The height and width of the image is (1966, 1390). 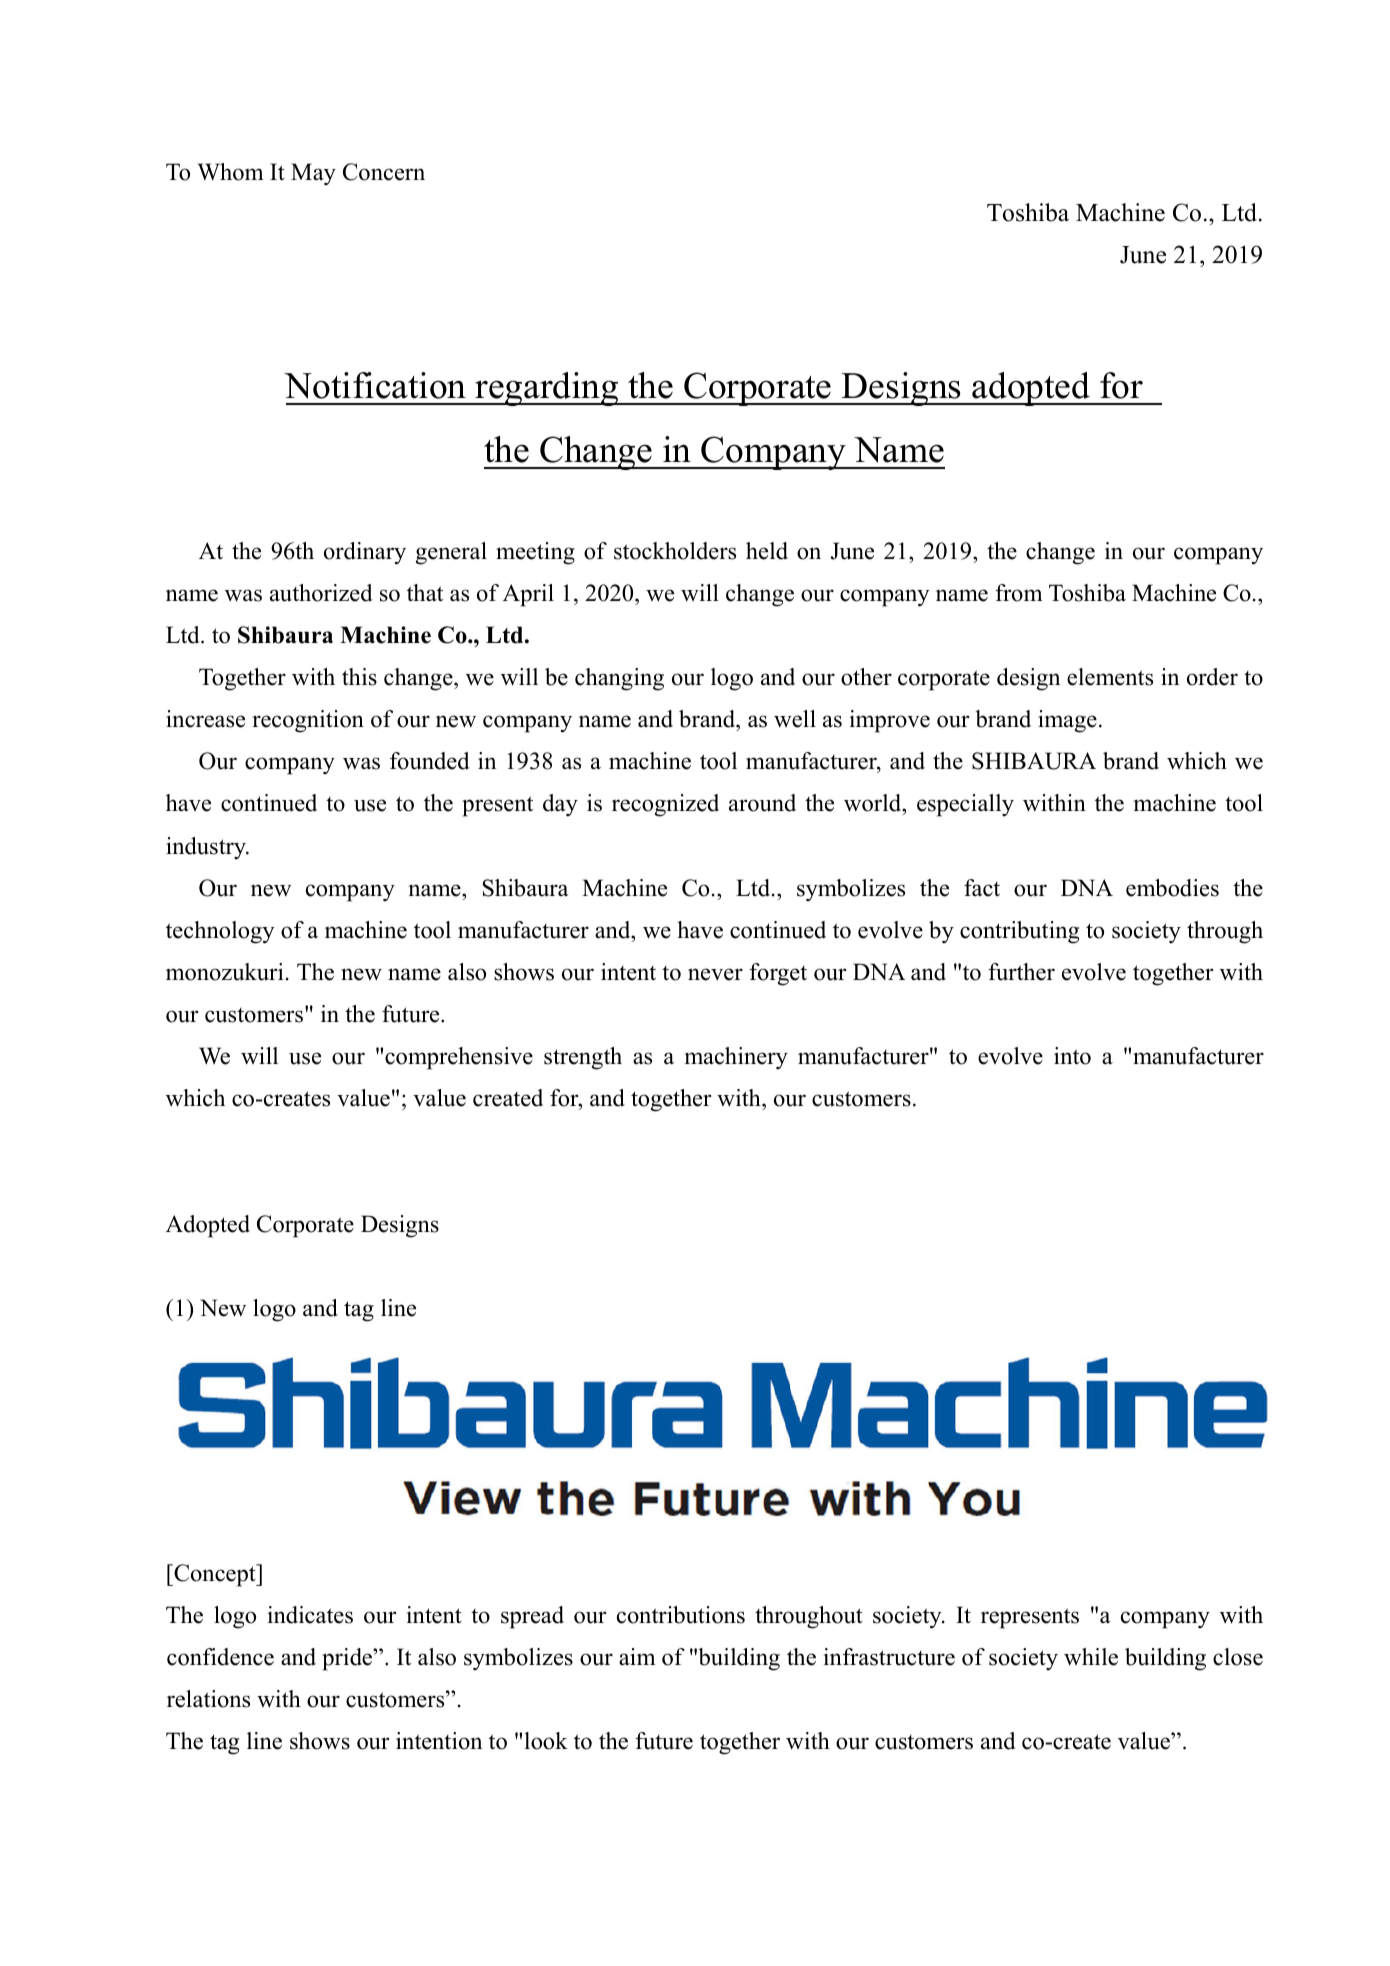 I want to click on elements, so click(x=1110, y=677).
